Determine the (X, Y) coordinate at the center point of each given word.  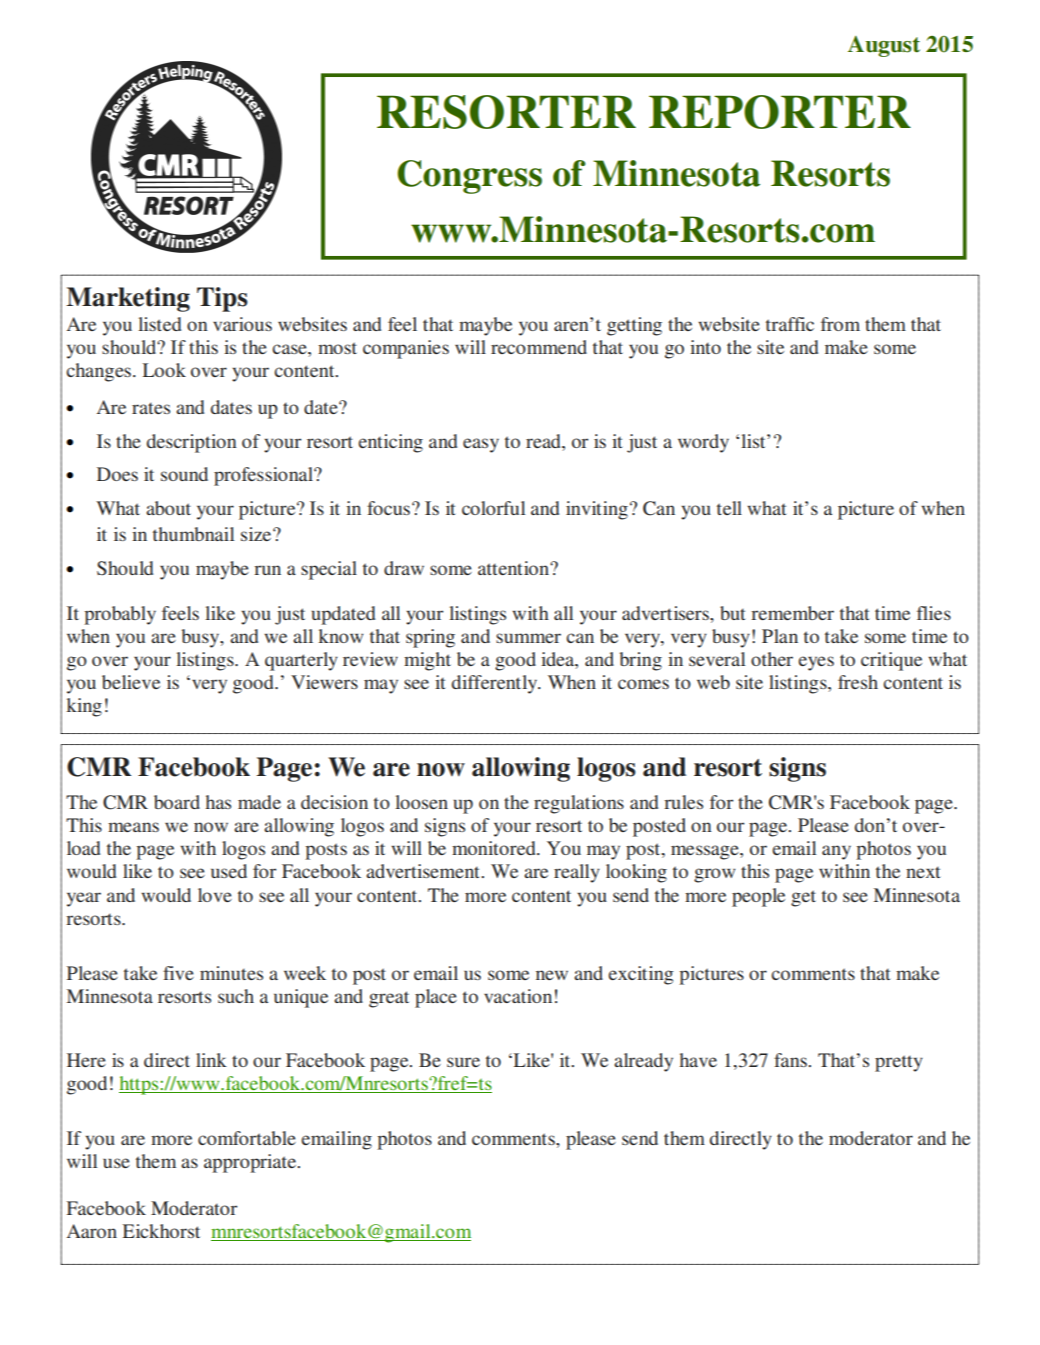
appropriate (251, 1163)
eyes (816, 663)
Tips (222, 299)
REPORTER (780, 112)
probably (120, 615)
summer (528, 638)
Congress (469, 177)
